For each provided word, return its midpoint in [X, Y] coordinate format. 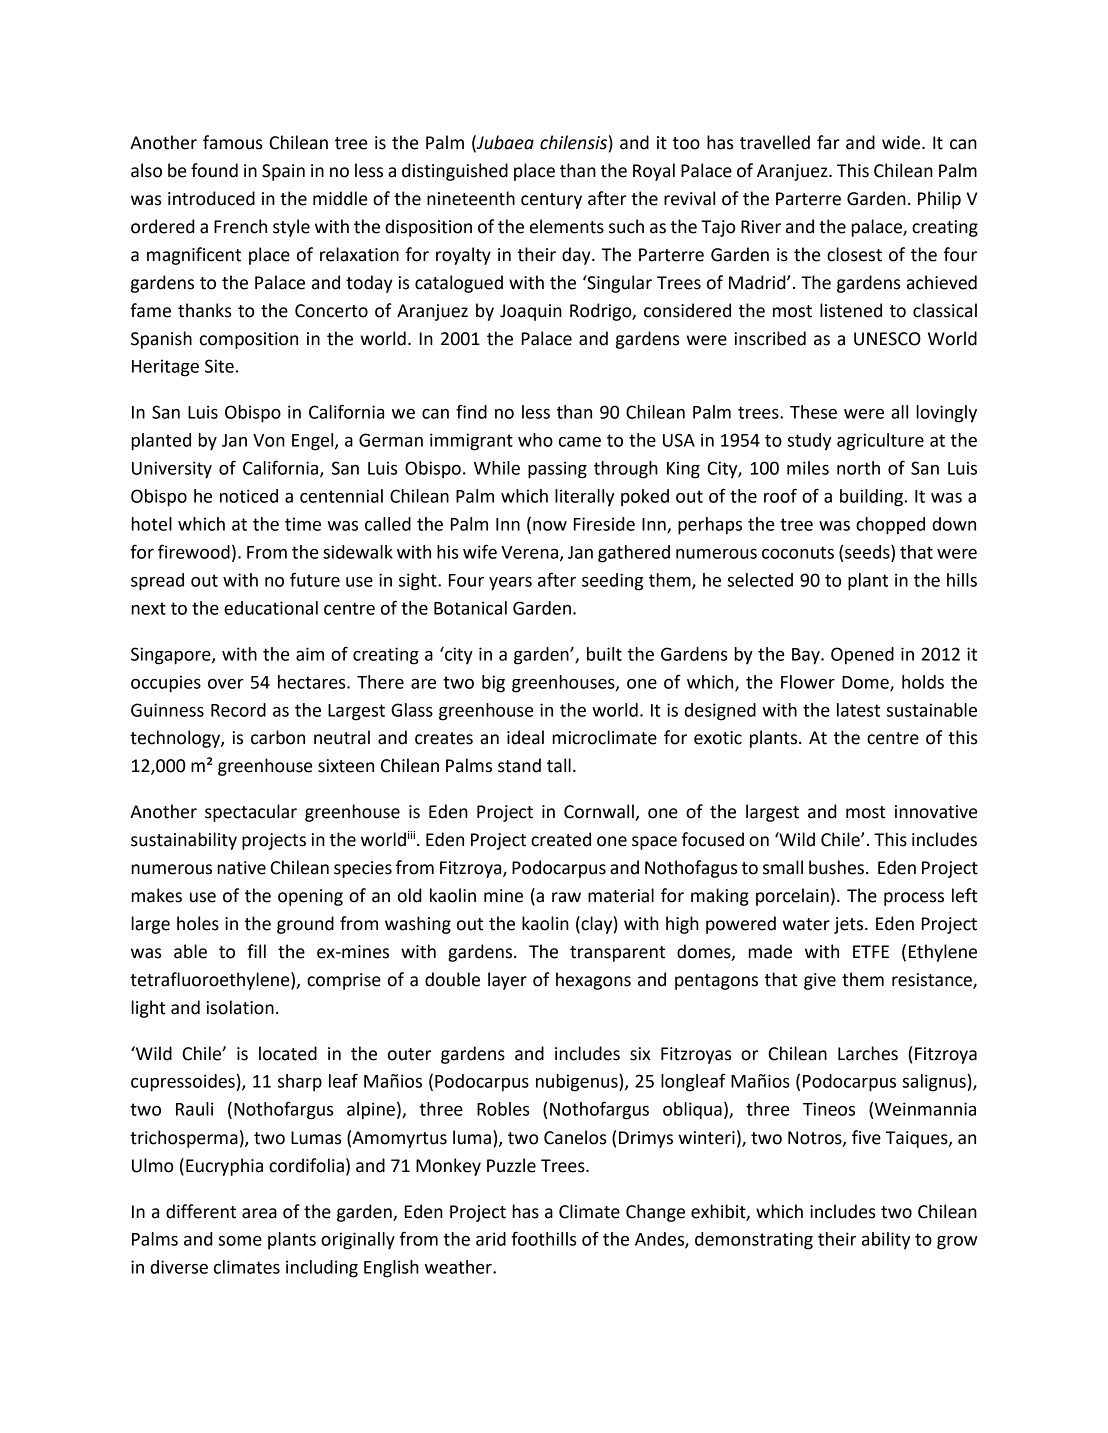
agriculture [880, 442]
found [214, 170]
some [240, 1241]
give [820, 981]
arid [491, 1239]
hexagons [593, 981]
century [551, 201]
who [535, 440]
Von [269, 440]
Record [238, 710]
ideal [525, 737]
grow [957, 1243]
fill [256, 951]
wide [902, 142]
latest [858, 710]
